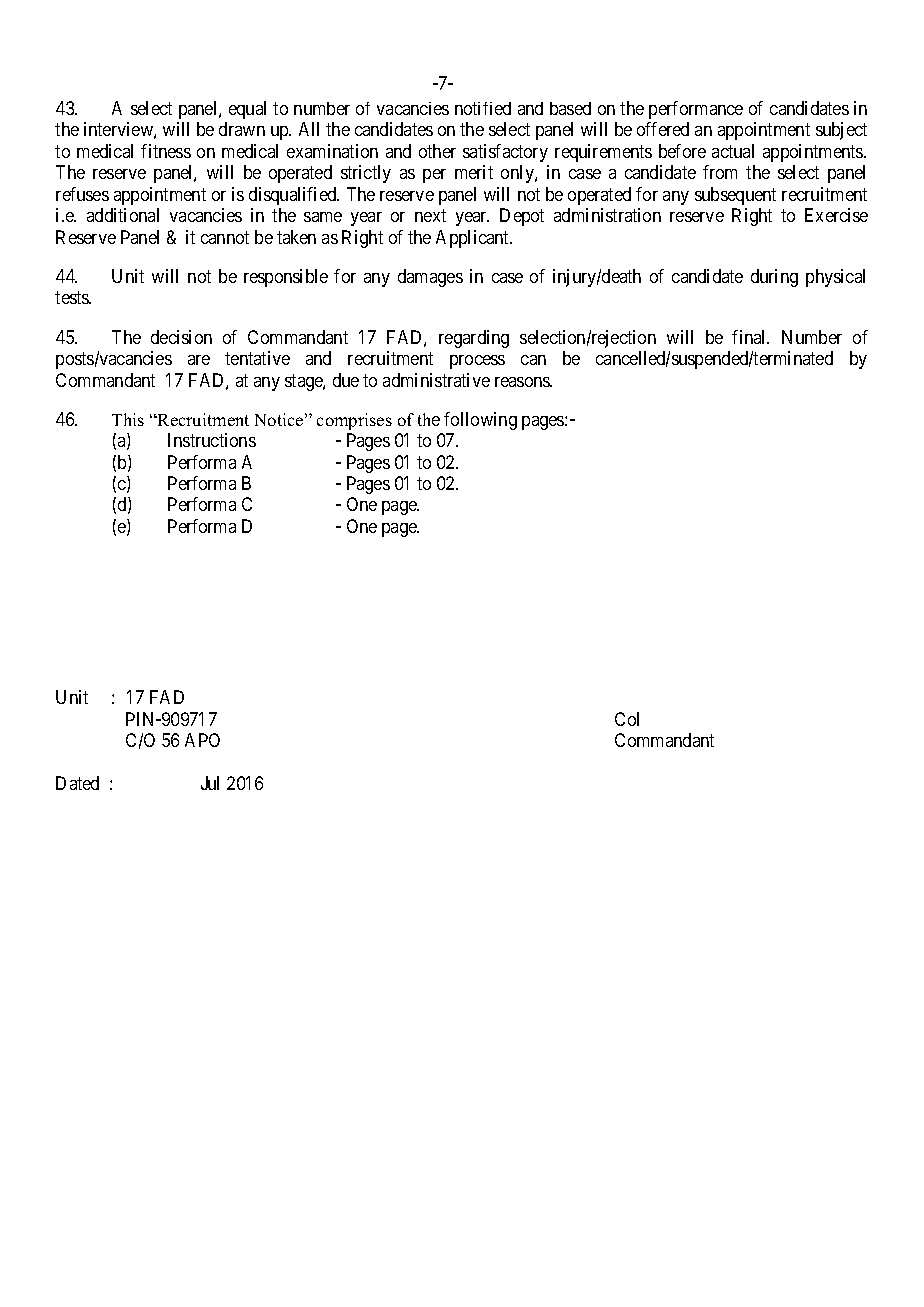  What do you see at coordinates (750, 337) in the screenshot?
I see `final` at bounding box center [750, 337].
